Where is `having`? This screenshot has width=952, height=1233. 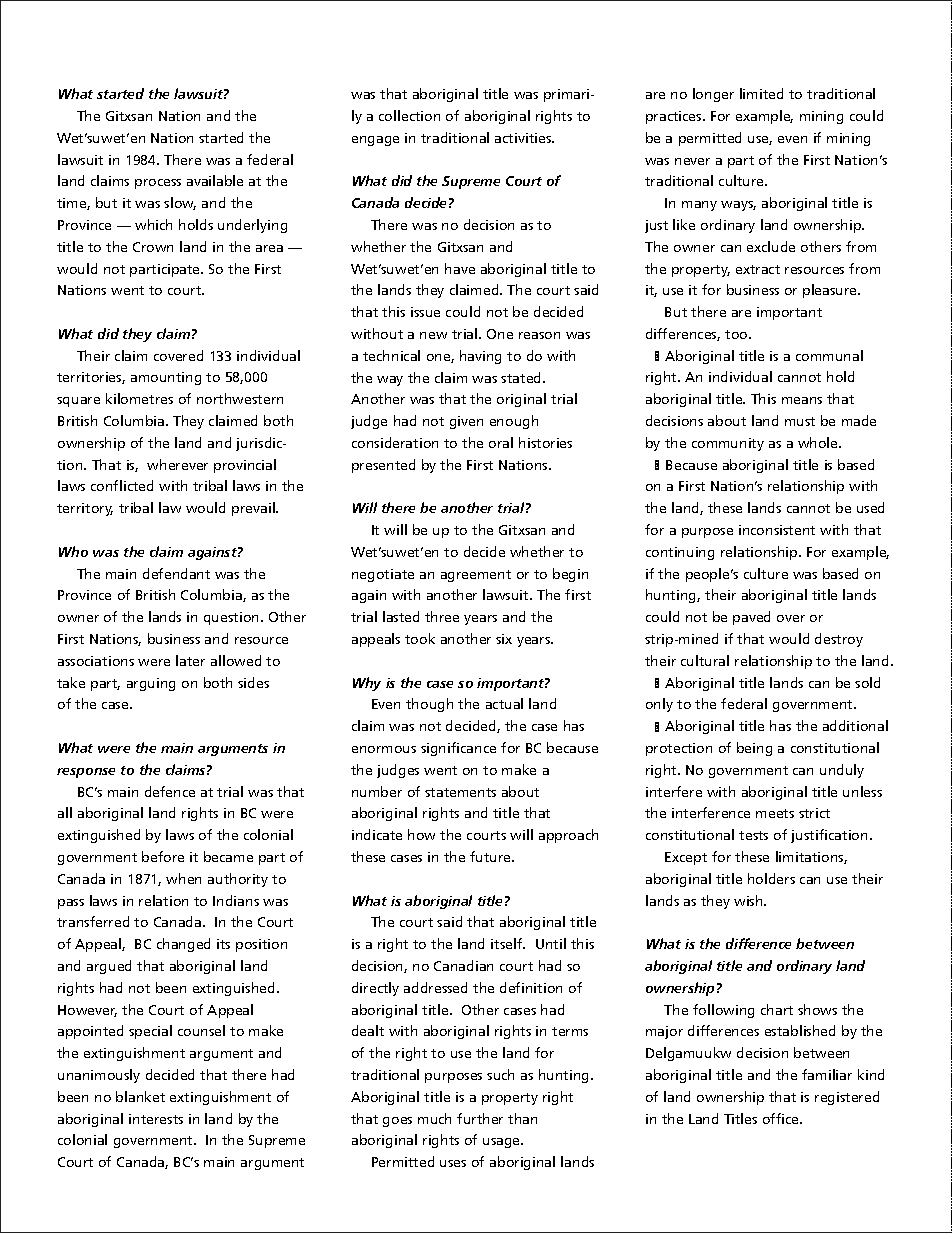 having is located at coordinates (480, 357).
